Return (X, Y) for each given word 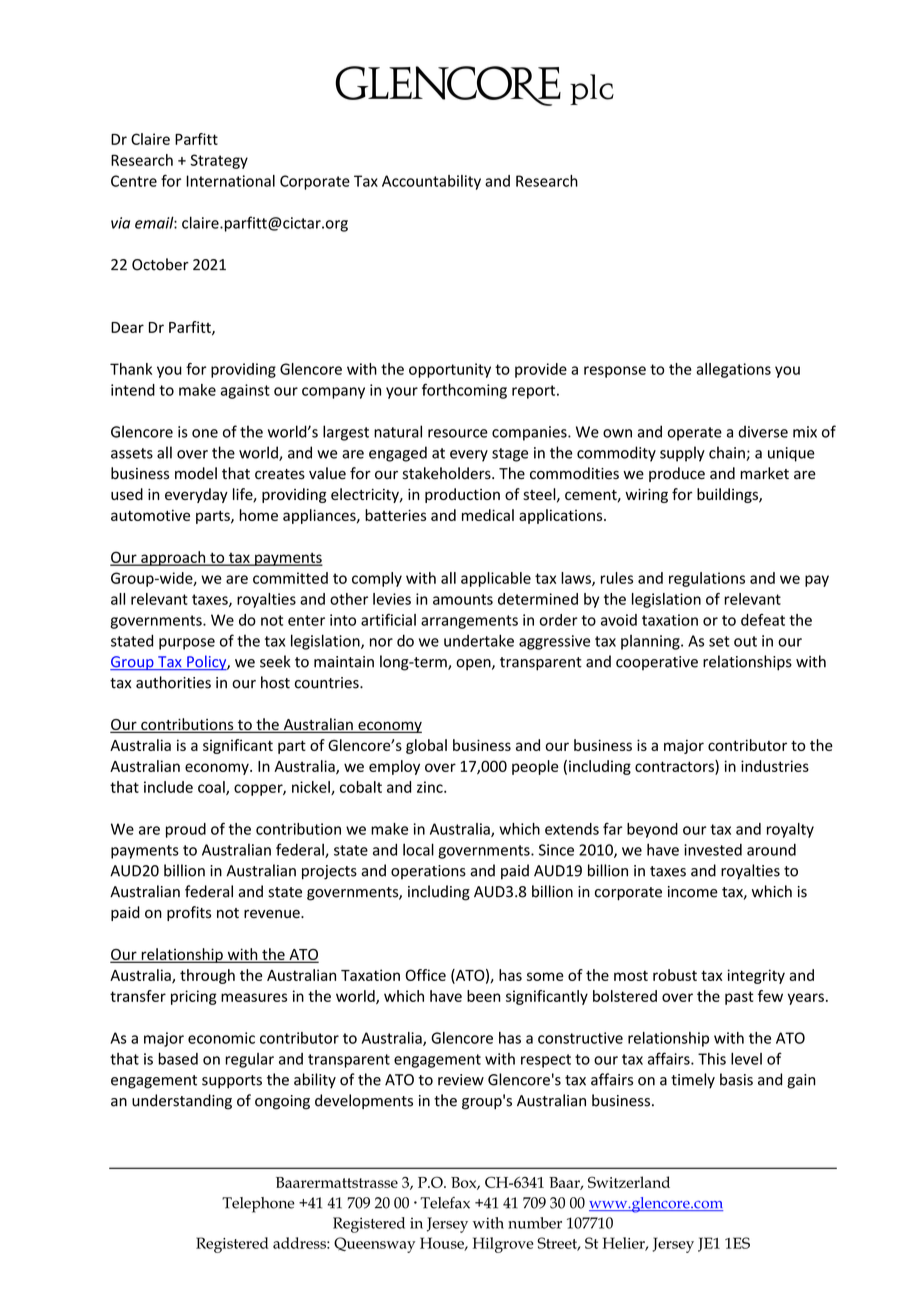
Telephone (258, 1205)
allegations (733, 370)
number (535, 1223)
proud (186, 830)
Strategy (219, 161)
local (418, 849)
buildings (728, 495)
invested (713, 850)
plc (592, 89)
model (196, 473)
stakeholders (447, 473)
